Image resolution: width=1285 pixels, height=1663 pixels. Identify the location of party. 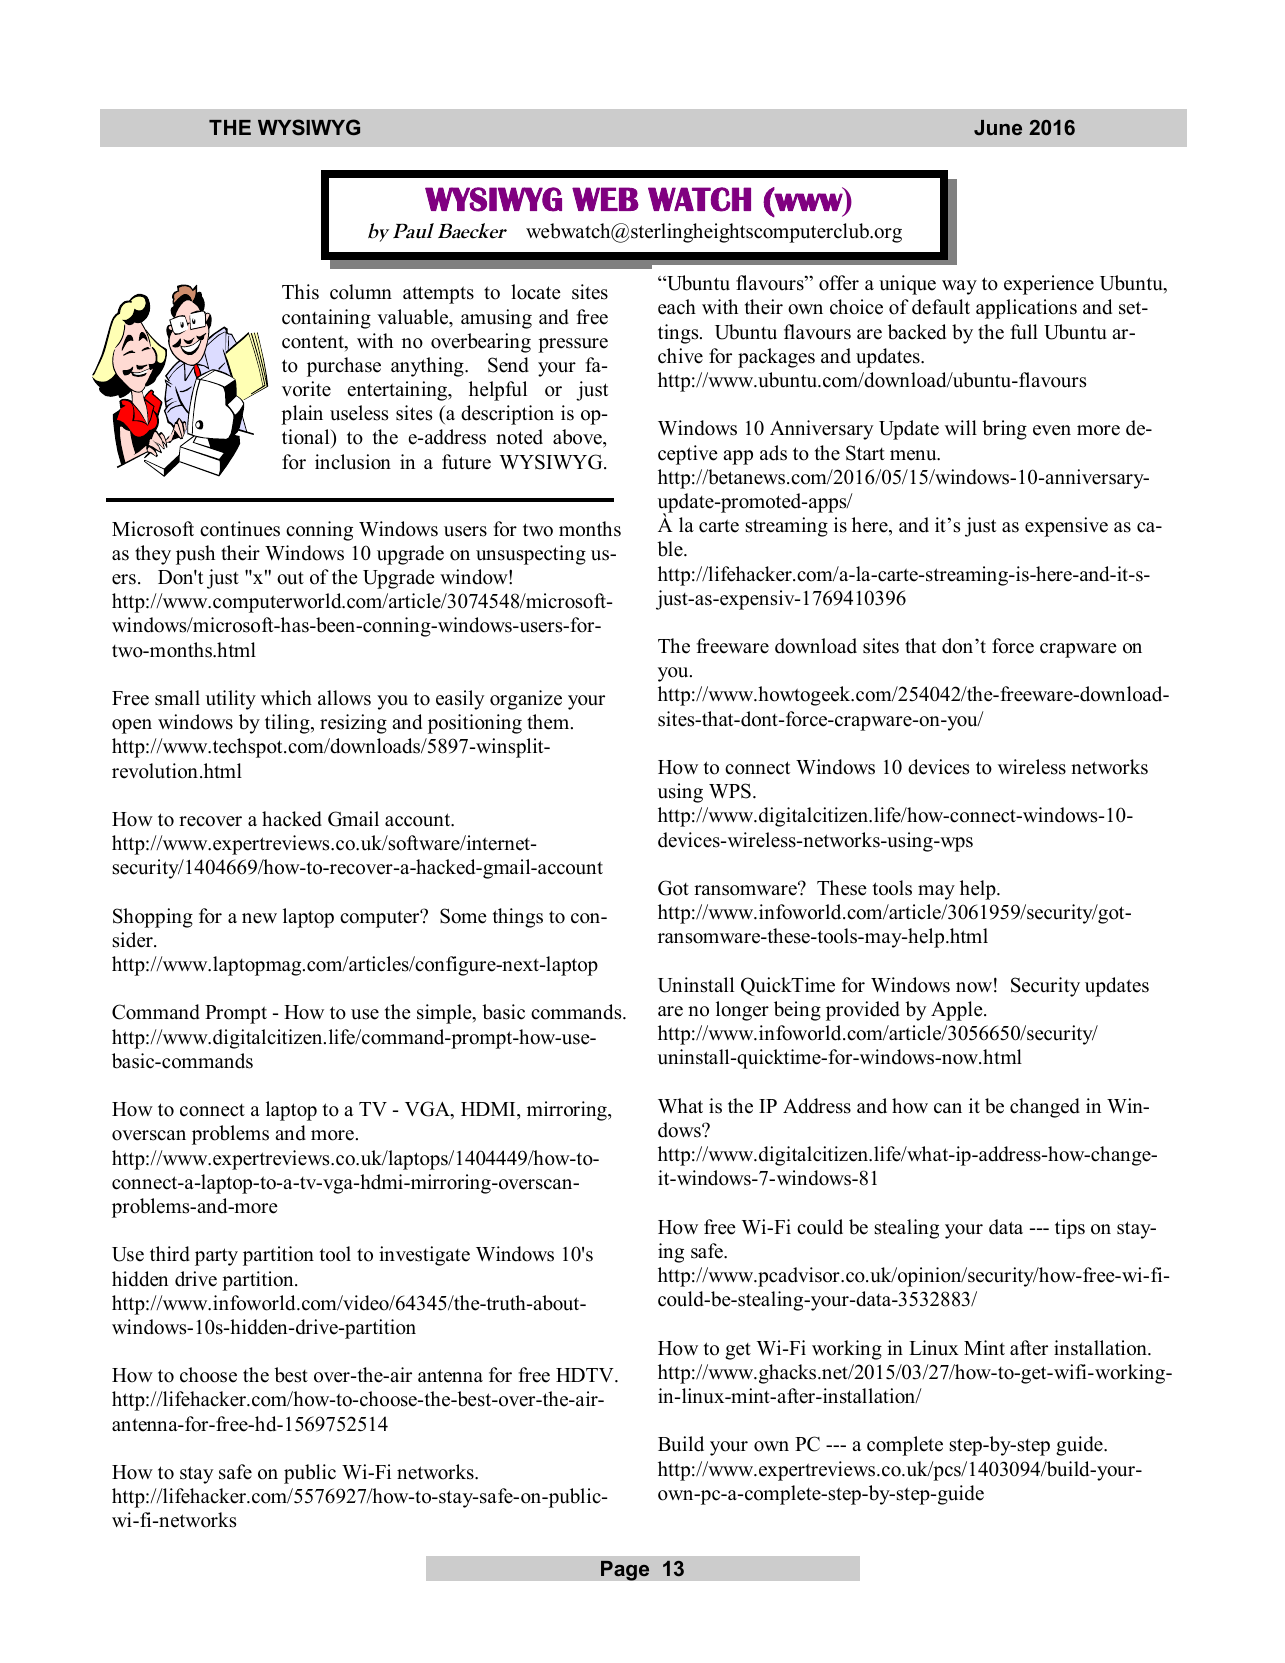
(216, 1257).
